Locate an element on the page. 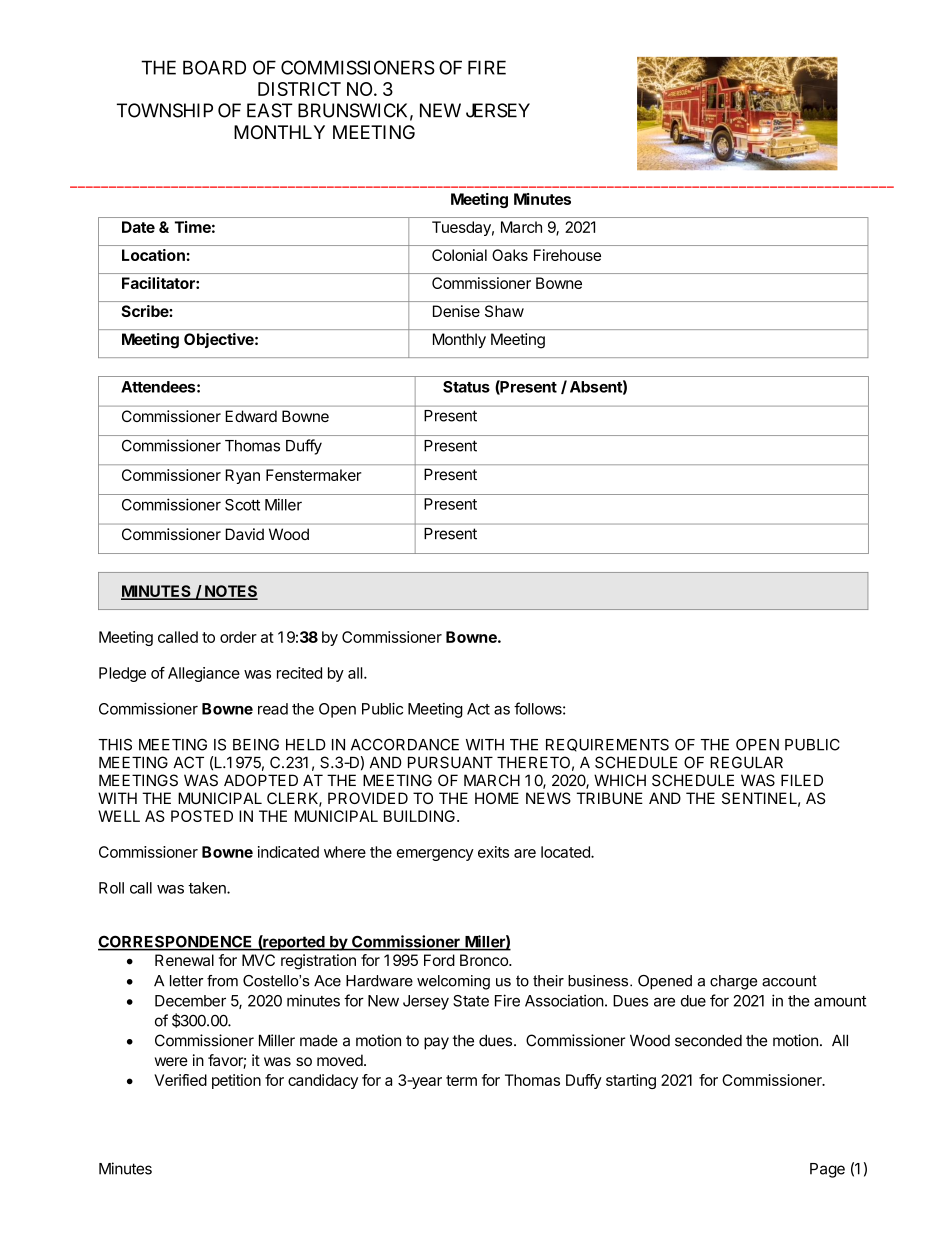  Verified is located at coordinates (180, 1080).
